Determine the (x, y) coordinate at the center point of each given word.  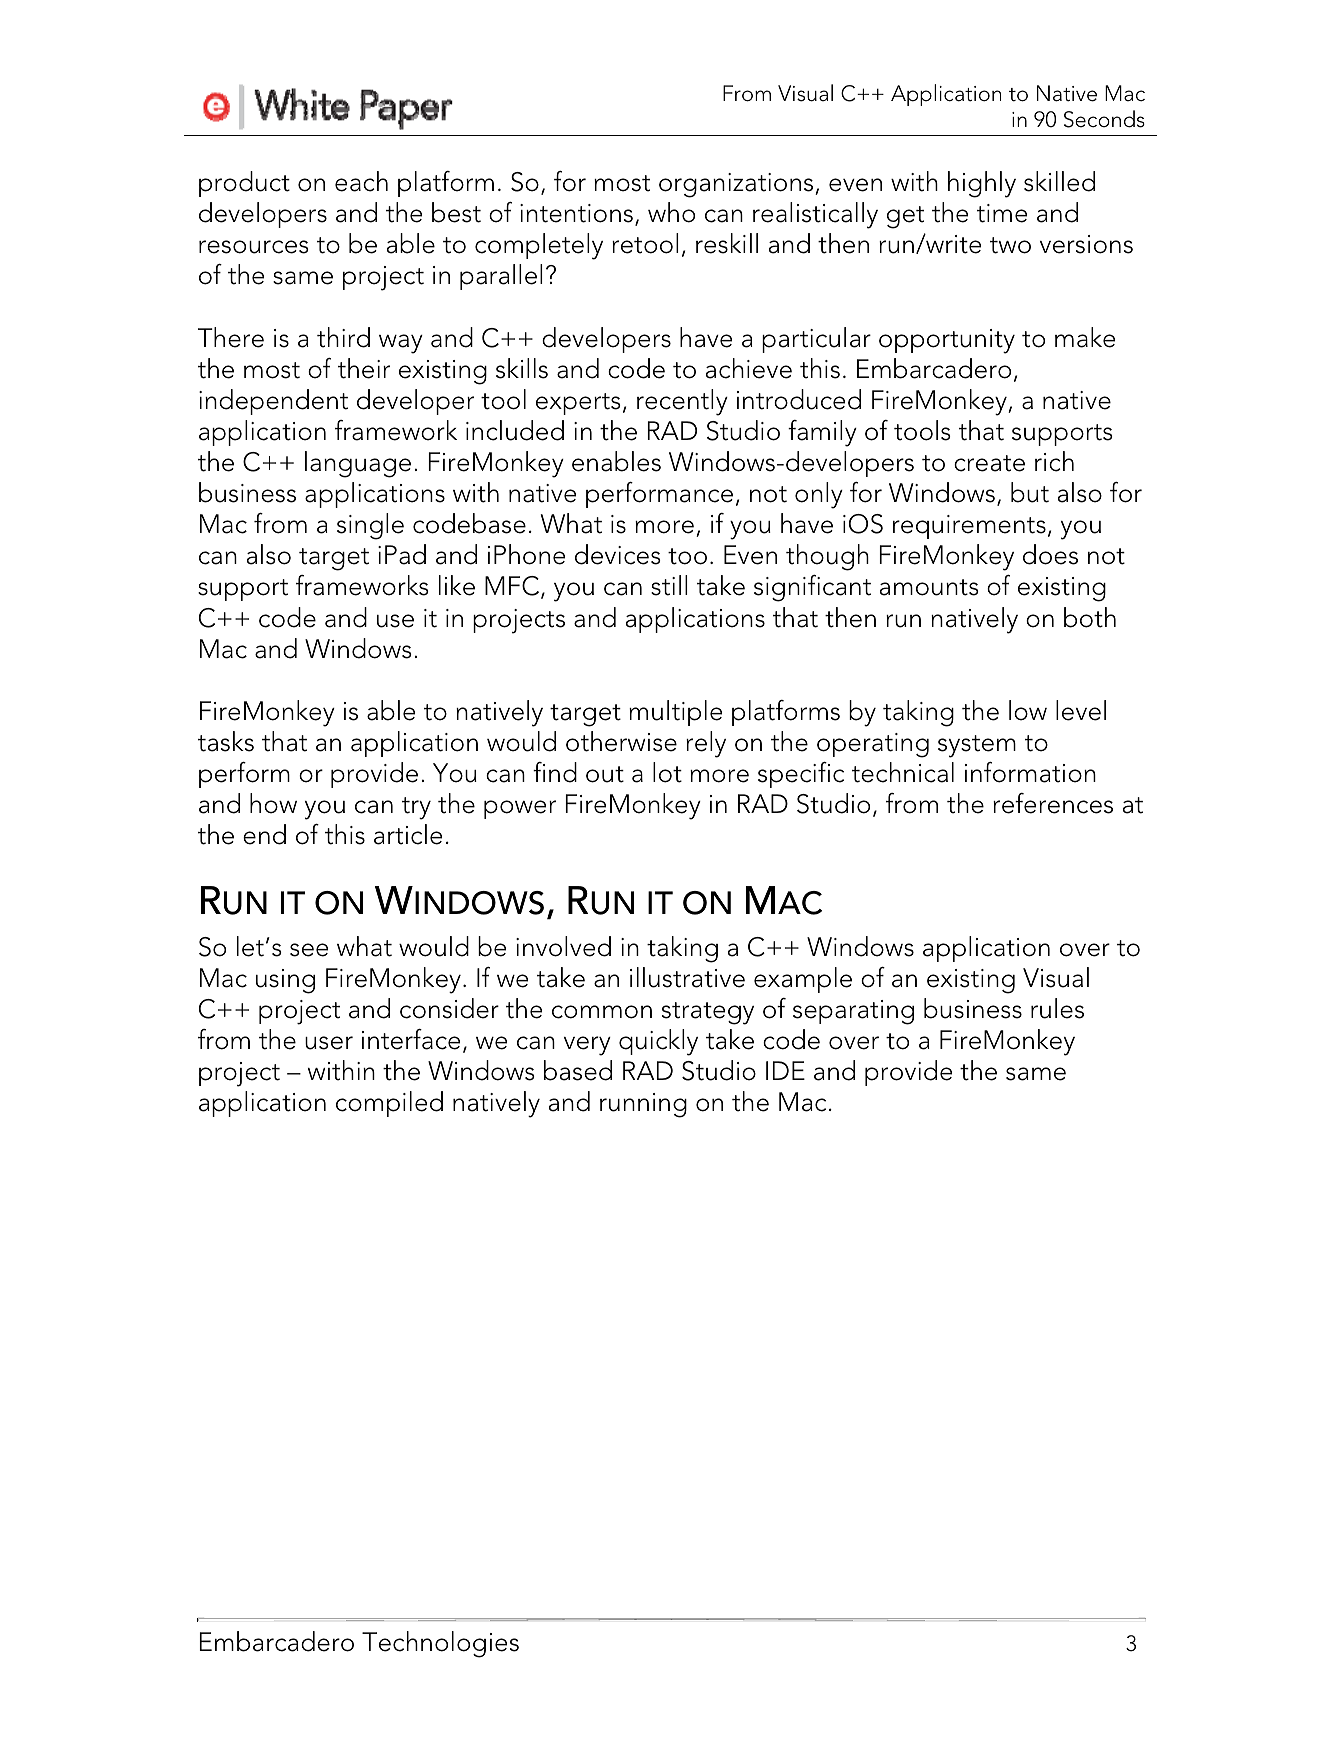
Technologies (440, 1644)
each (361, 181)
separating (853, 1012)
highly (982, 184)
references (1053, 803)
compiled (389, 1104)
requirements (969, 527)
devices (618, 554)
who (671, 212)
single (370, 526)
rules (1057, 1008)
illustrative (687, 977)
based (578, 1070)
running (643, 1105)
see (309, 950)
